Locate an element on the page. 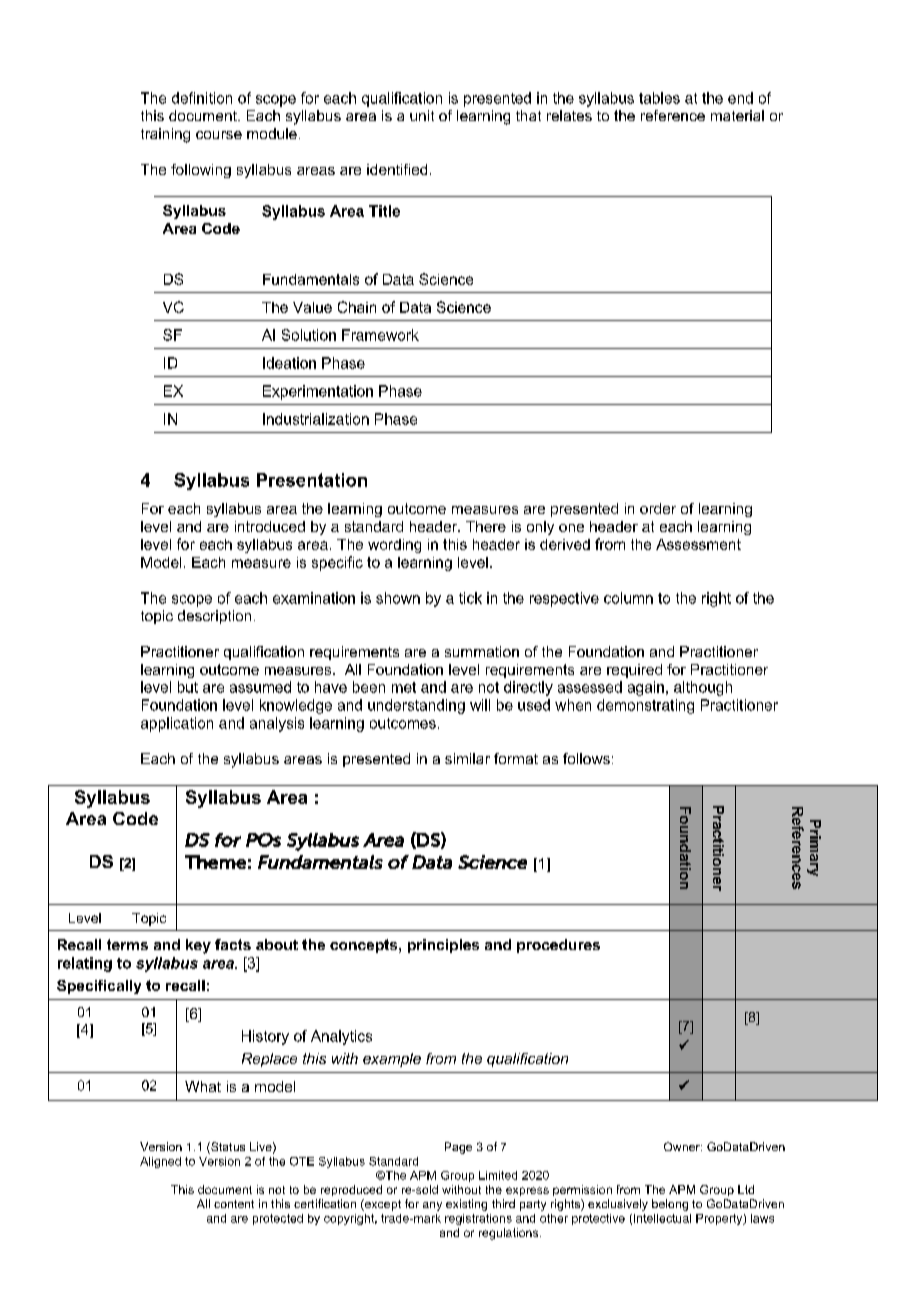 The height and width of the document is (1308, 924). tables is located at coordinates (659, 98).
